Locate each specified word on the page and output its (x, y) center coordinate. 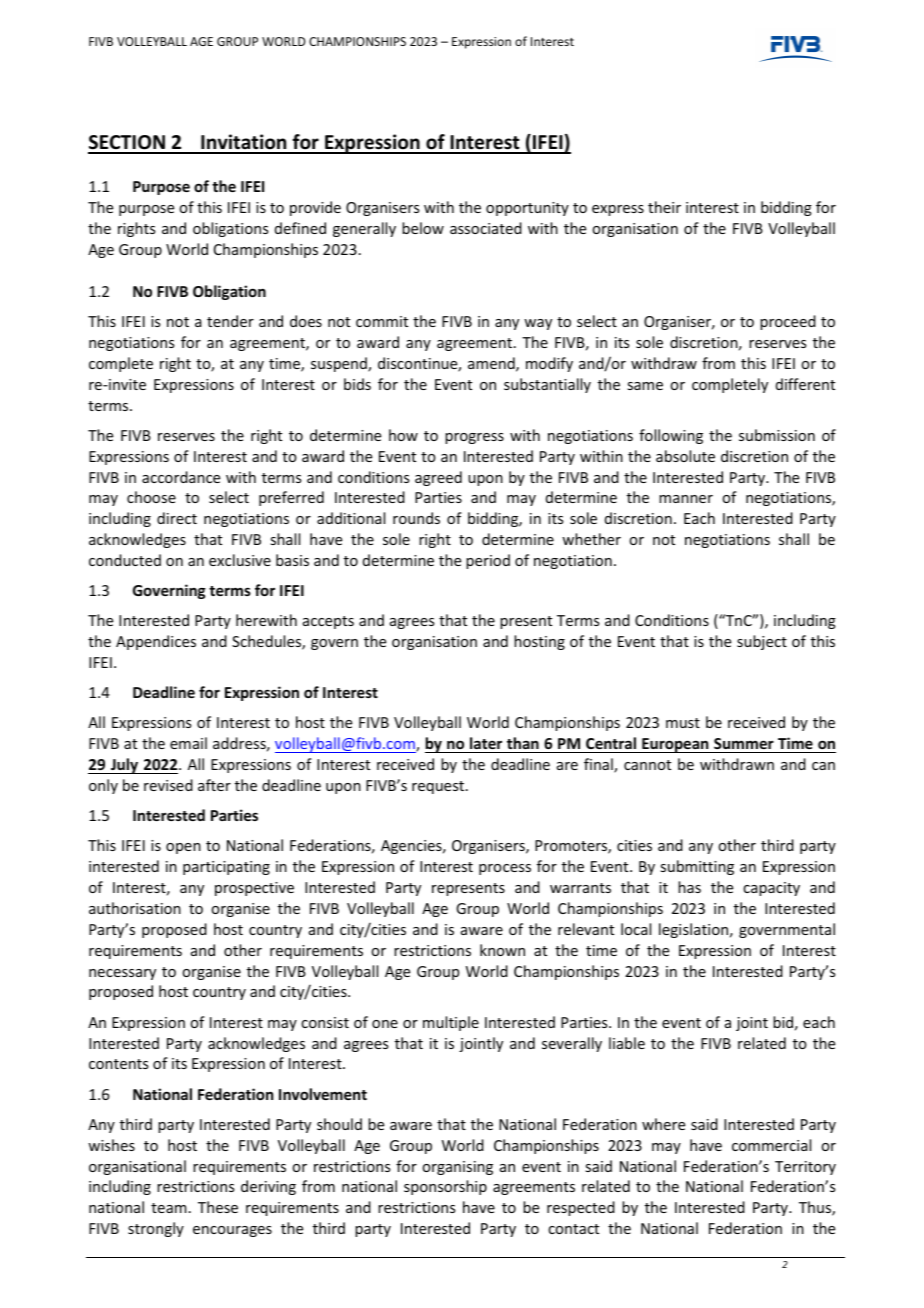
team (169, 1208)
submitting (697, 867)
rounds (416, 518)
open (183, 848)
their (664, 207)
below (423, 228)
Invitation (244, 143)
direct (177, 518)
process (505, 869)
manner (686, 499)
